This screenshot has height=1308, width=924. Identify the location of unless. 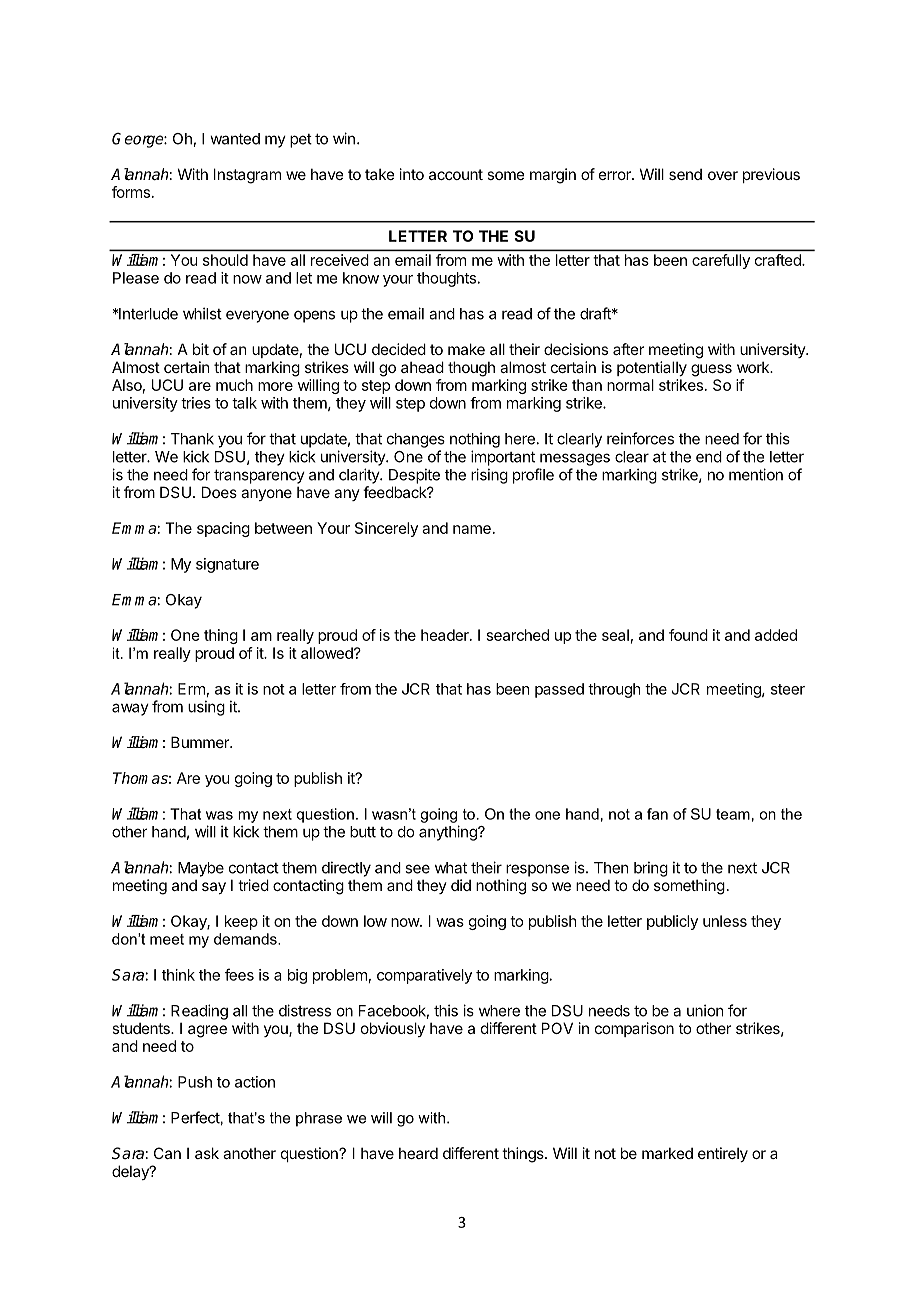
(725, 921).
